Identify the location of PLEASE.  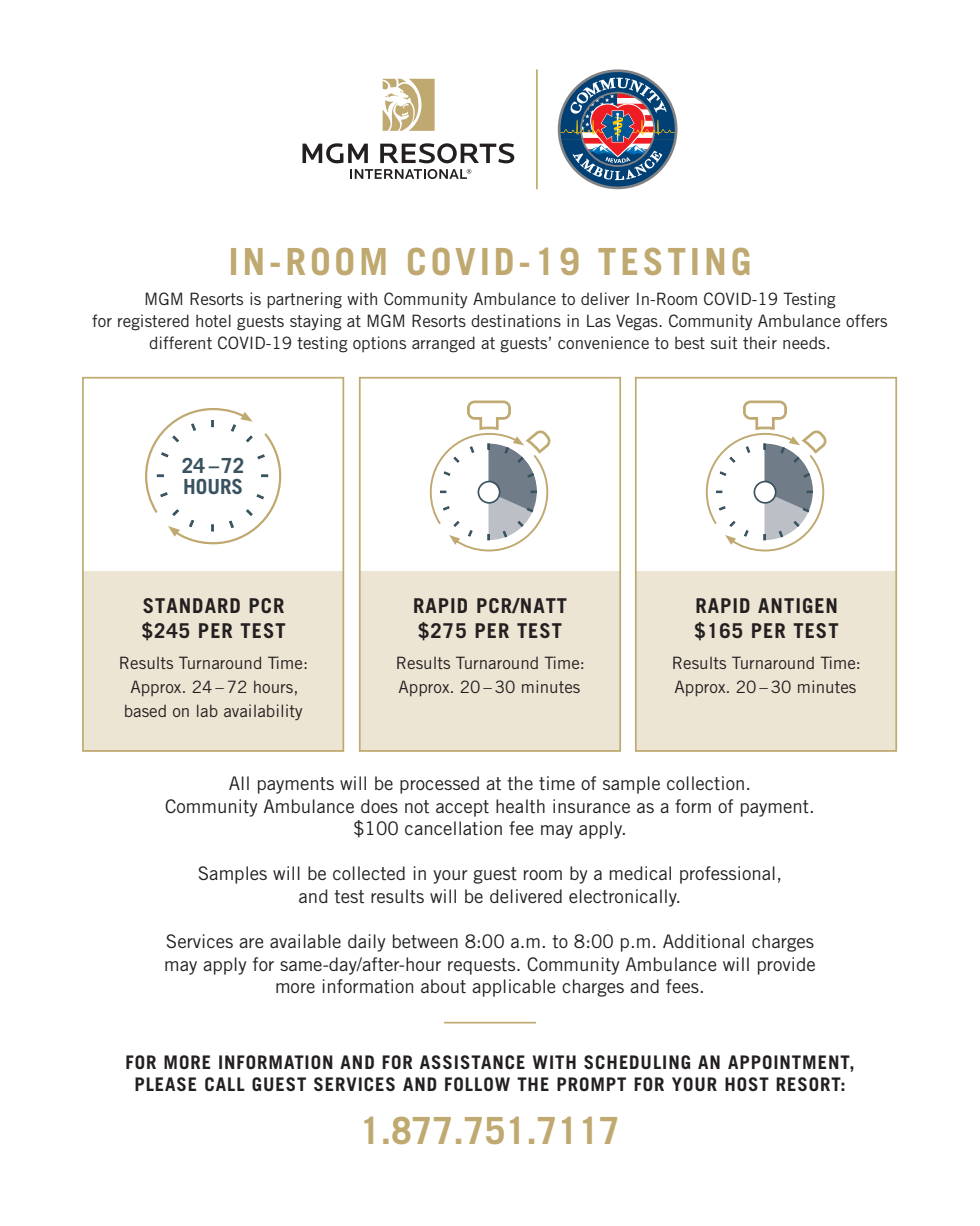
(165, 1084).
